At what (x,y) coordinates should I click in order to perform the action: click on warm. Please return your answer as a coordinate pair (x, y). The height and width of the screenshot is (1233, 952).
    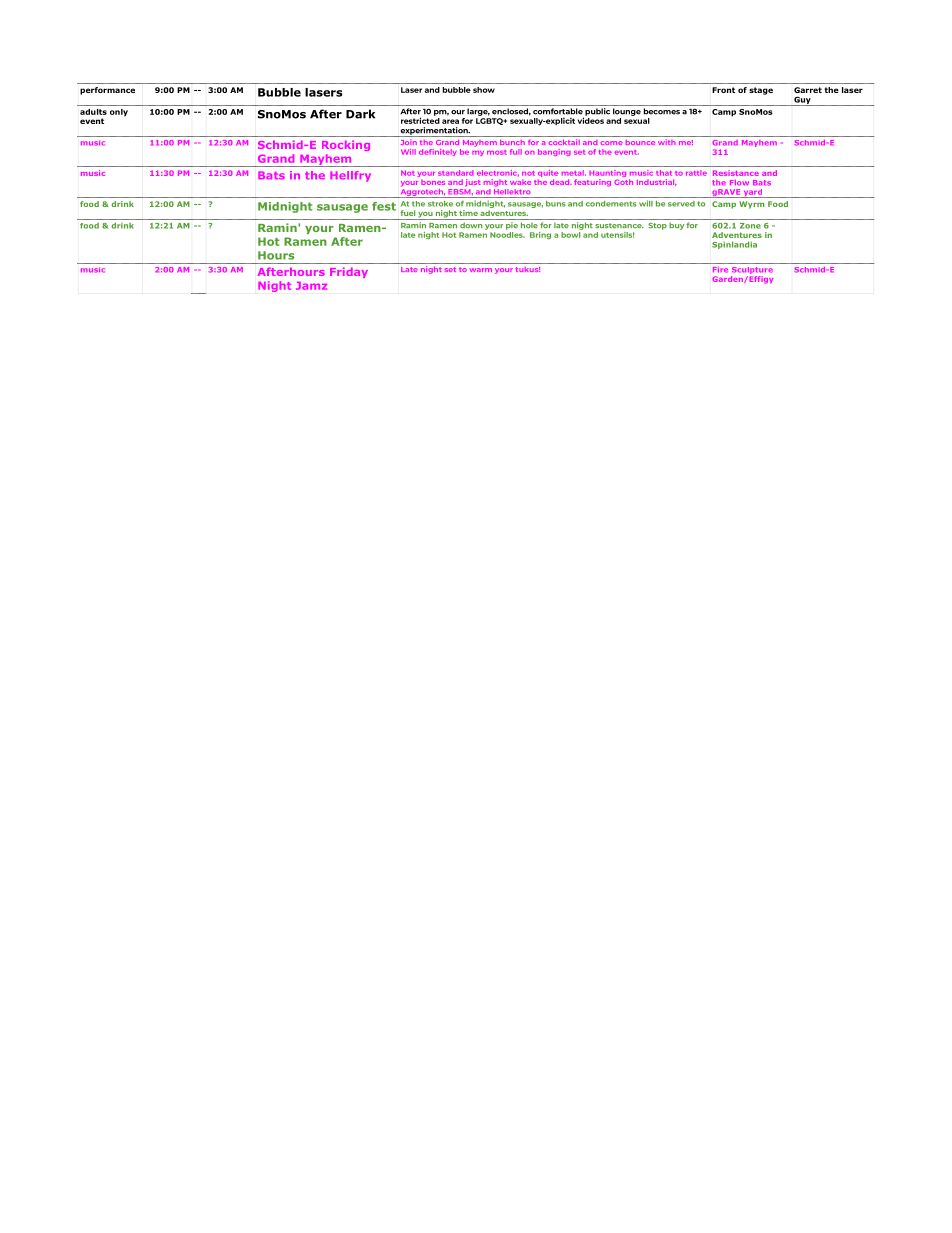
    Looking at the image, I should click on (481, 270).
